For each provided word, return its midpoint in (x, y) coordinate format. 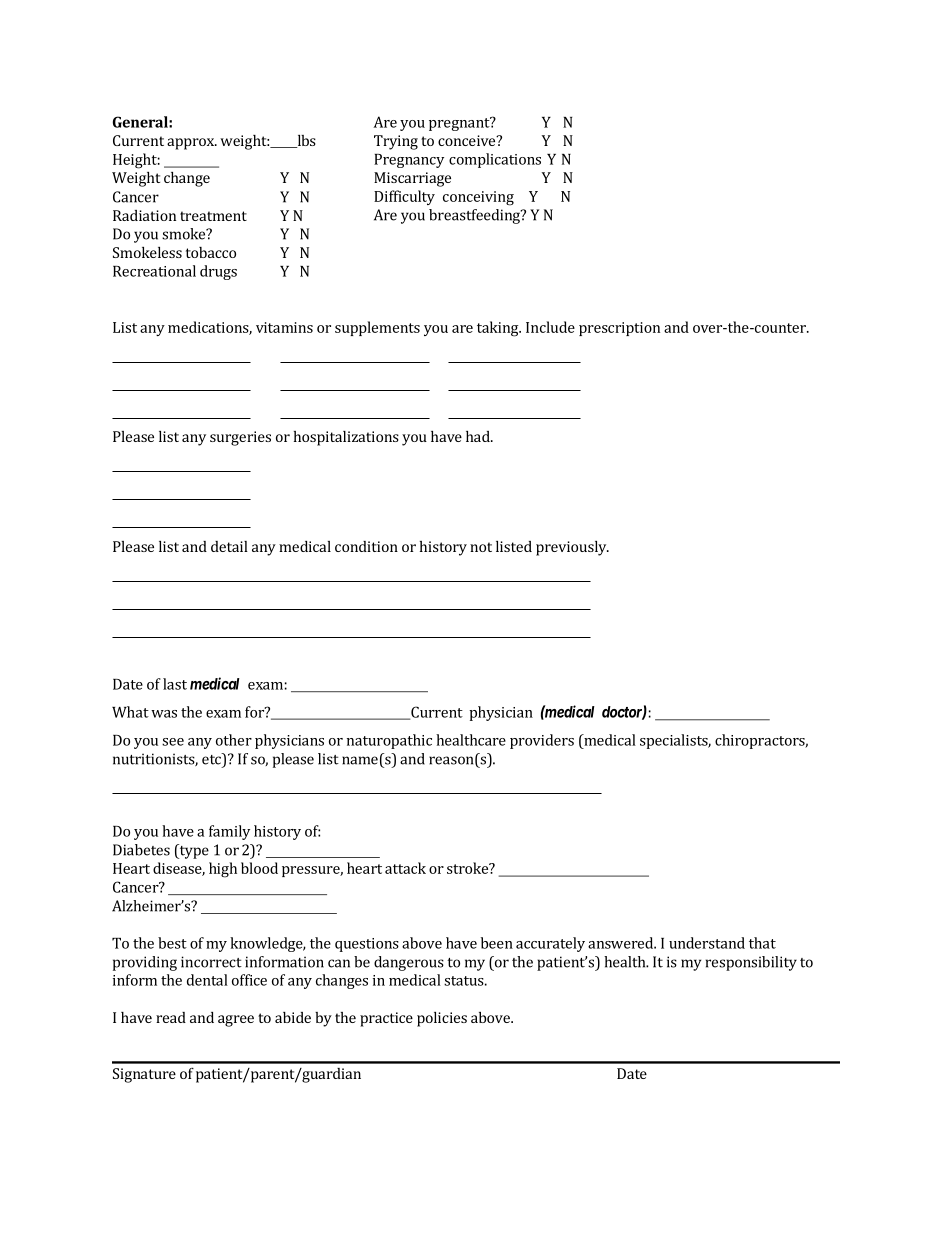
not (481, 547)
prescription (619, 329)
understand (707, 943)
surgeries (240, 438)
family (229, 832)
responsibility (751, 963)
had (479, 436)
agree (236, 1021)
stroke (468, 868)
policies (442, 1019)
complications (495, 160)
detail (229, 546)
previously (572, 548)
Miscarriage (412, 179)
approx (191, 144)
